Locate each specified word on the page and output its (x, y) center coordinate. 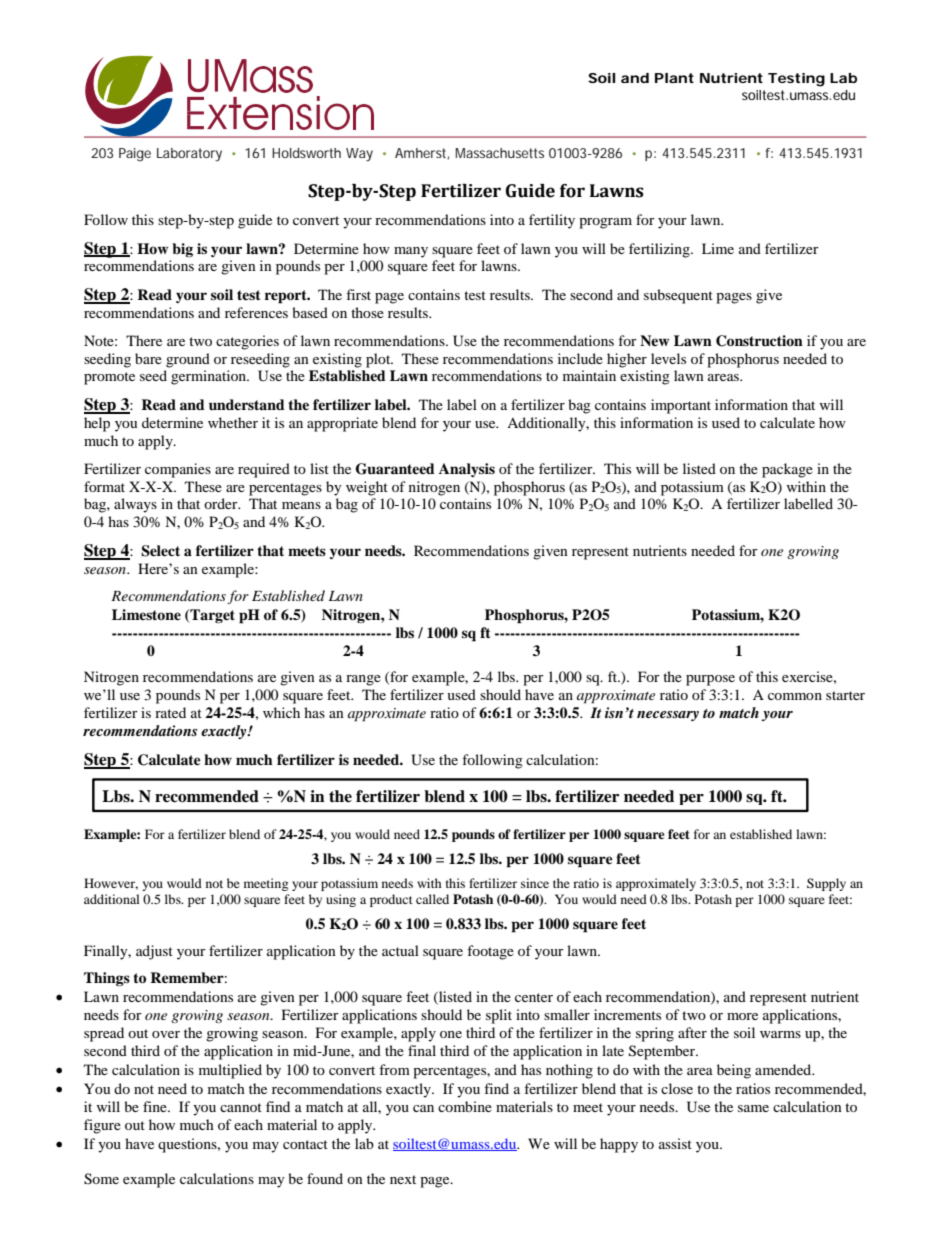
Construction (759, 341)
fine (156, 1106)
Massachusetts (499, 153)
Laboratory (189, 155)
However (111, 884)
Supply (826, 884)
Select (160, 551)
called (432, 899)
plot (379, 360)
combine (465, 1106)
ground (188, 360)
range (363, 680)
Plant (674, 78)
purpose (710, 680)
